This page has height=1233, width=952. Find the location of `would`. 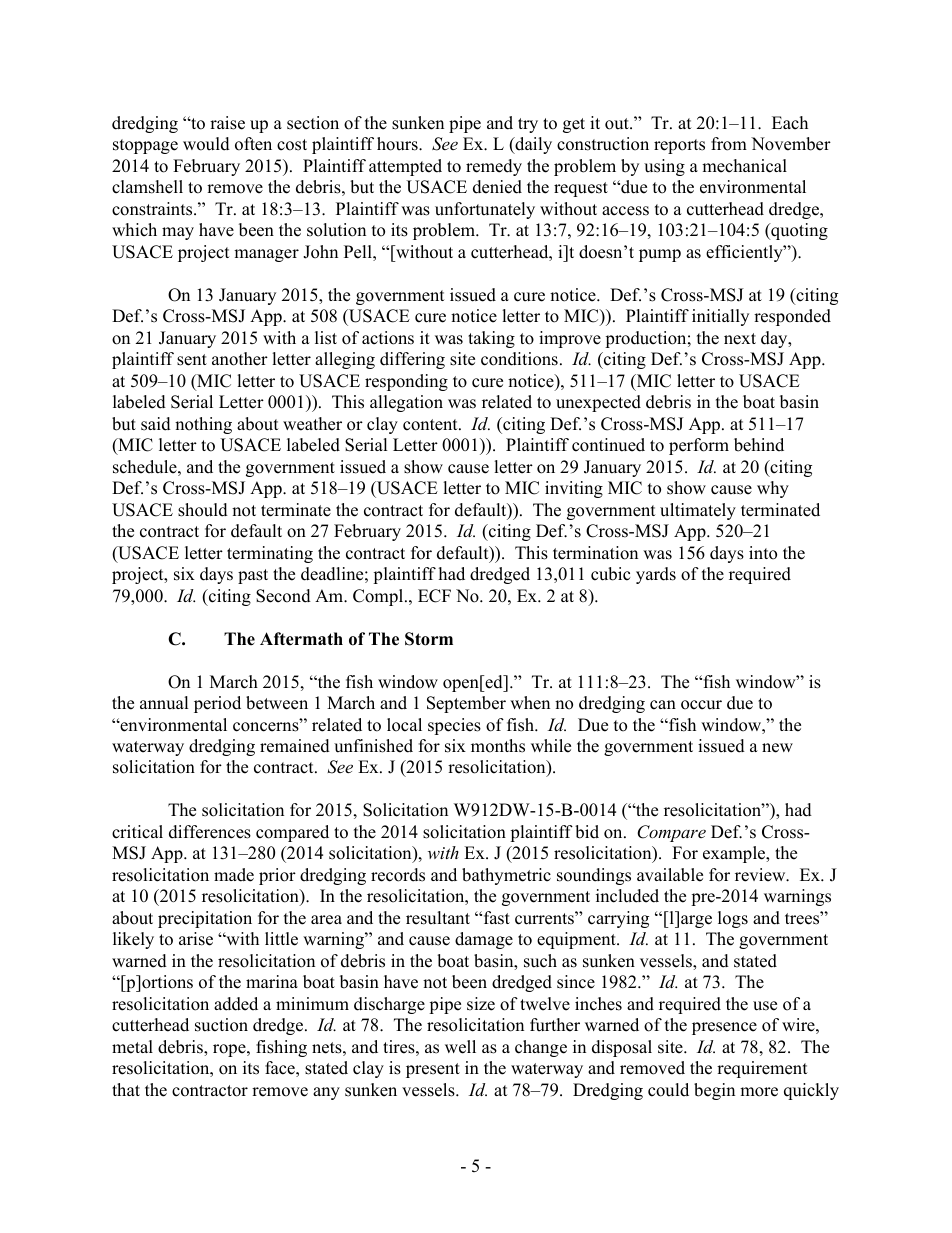

would is located at coordinates (206, 144).
